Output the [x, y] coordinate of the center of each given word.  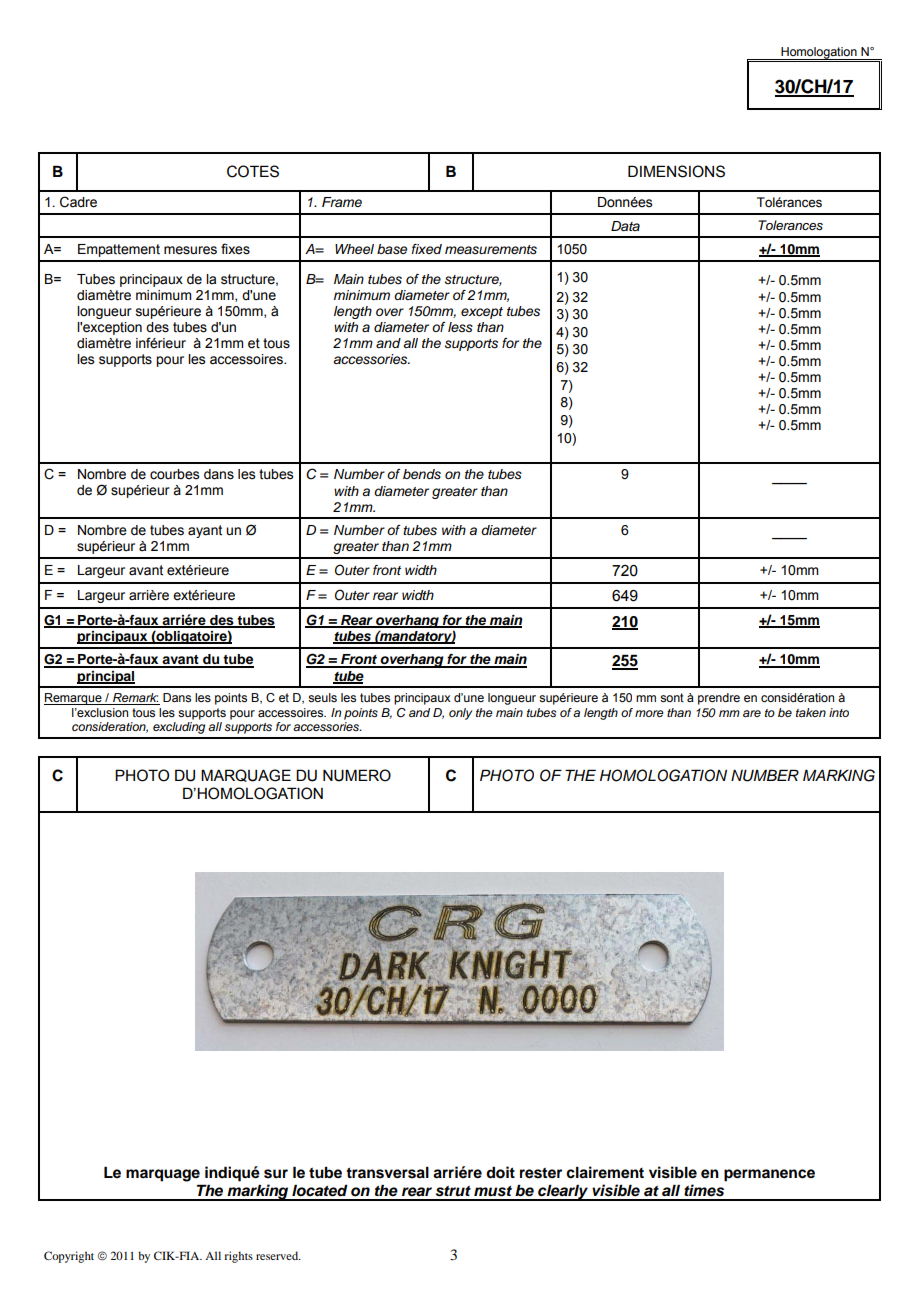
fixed [427, 249]
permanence [769, 1175]
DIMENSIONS [676, 171]
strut [453, 1191]
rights [238, 1257]
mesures [190, 250]
